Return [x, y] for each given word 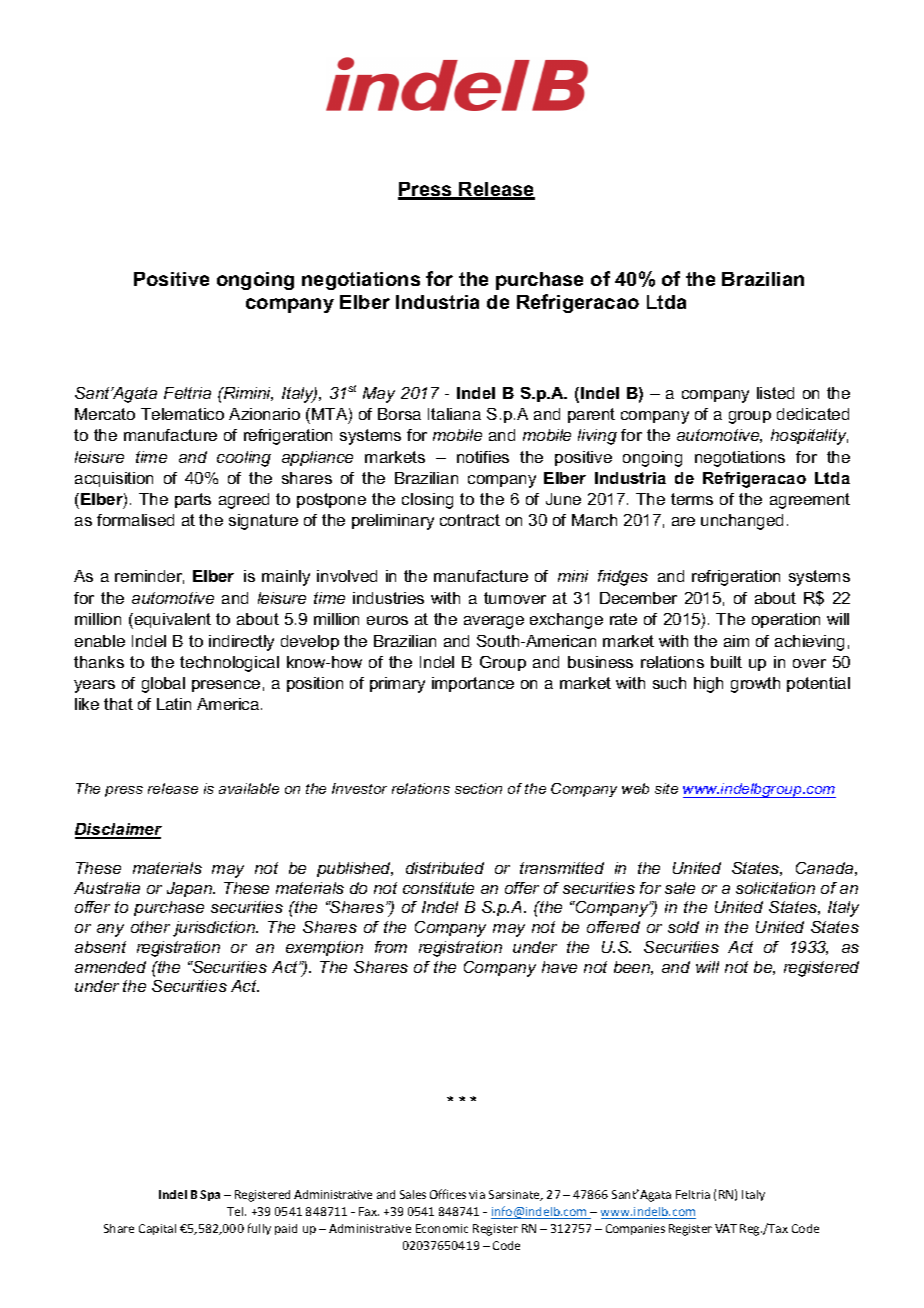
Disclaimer [118, 830]
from [391, 947]
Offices [448, 1194]
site [666, 788]
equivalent [171, 621]
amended [110, 967]
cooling [244, 459]
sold [683, 927]
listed [775, 393]
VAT [726, 1228]
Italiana [454, 414]
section [478, 788]
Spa [210, 1195]
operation [786, 620]
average [494, 622]
